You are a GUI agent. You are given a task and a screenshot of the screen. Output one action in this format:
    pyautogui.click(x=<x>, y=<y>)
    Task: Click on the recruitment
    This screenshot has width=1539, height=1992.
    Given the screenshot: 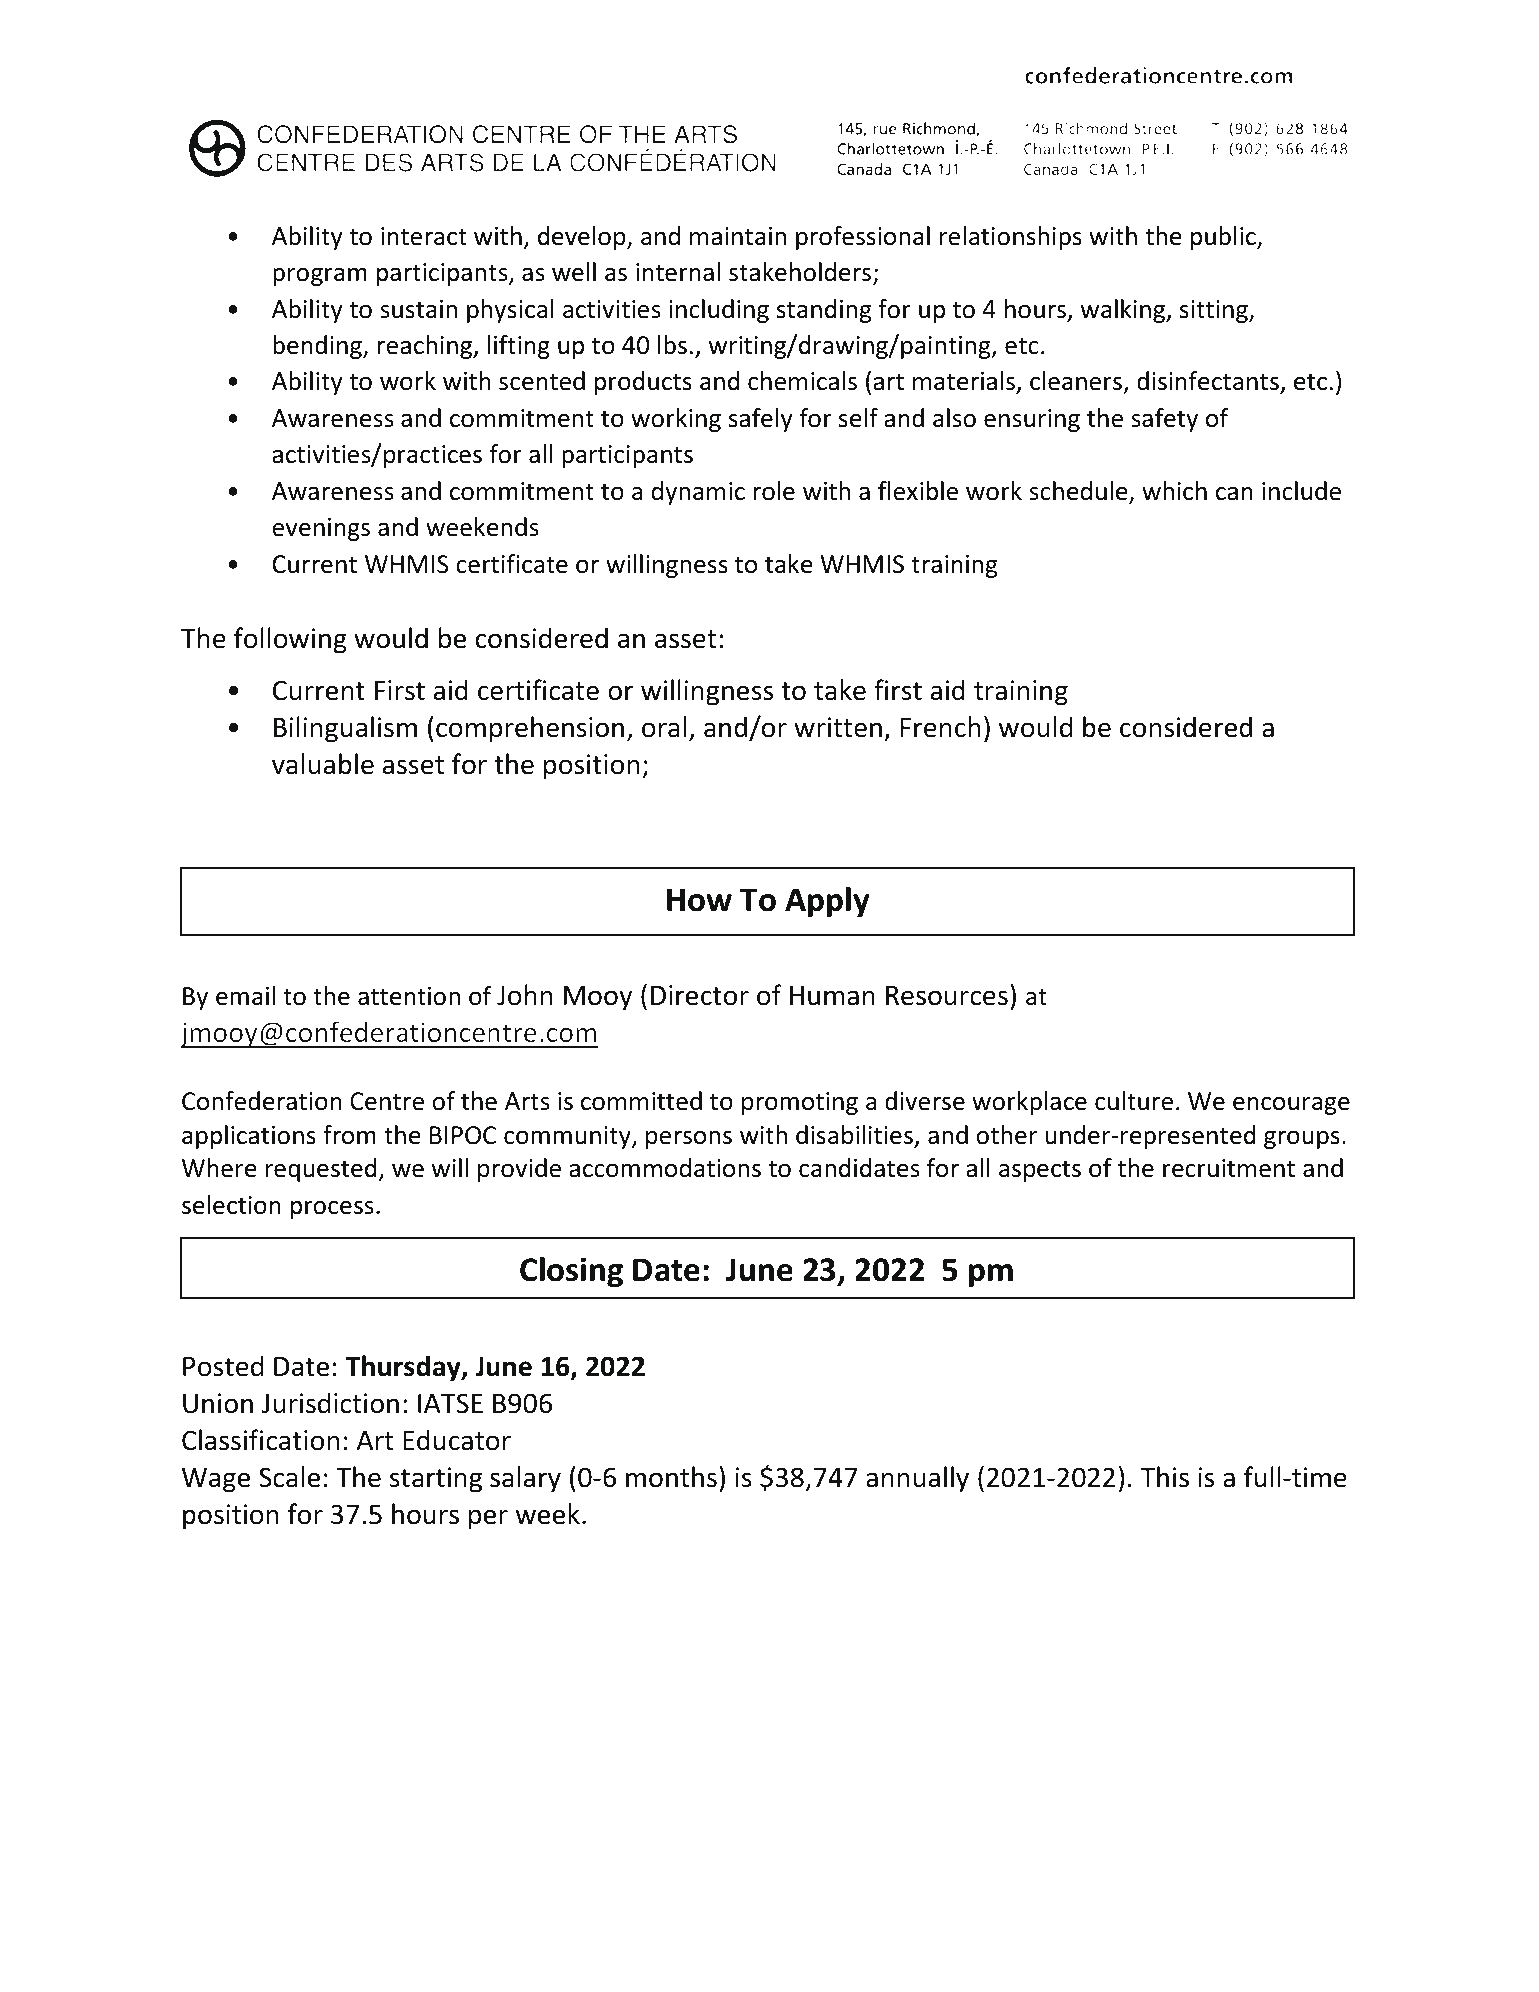 What is the action you would take?
    pyautogui.click(x=1229, y=1168)
